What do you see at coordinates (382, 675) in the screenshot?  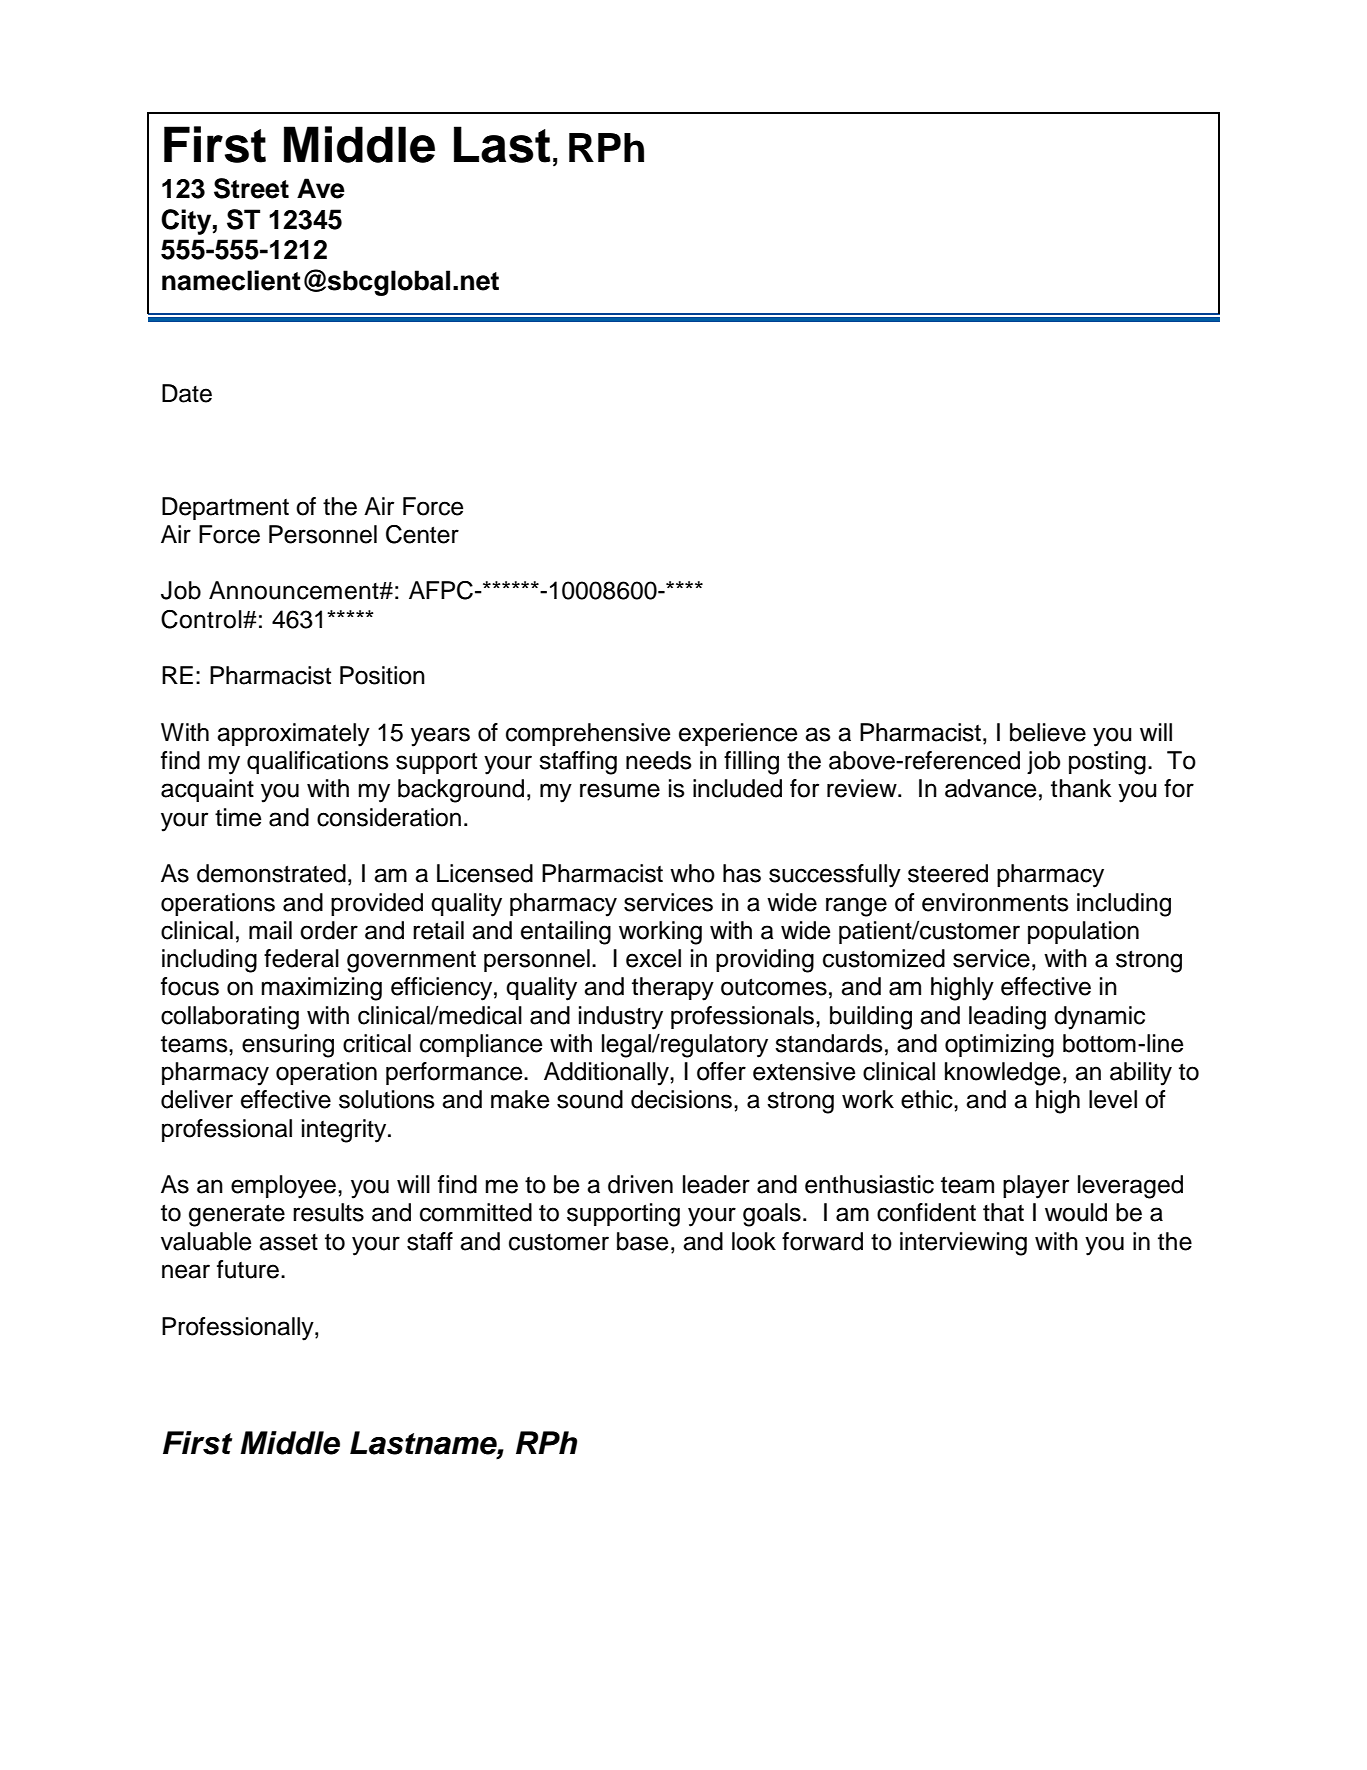 I see `Position` at bounding box center [382, 675].
